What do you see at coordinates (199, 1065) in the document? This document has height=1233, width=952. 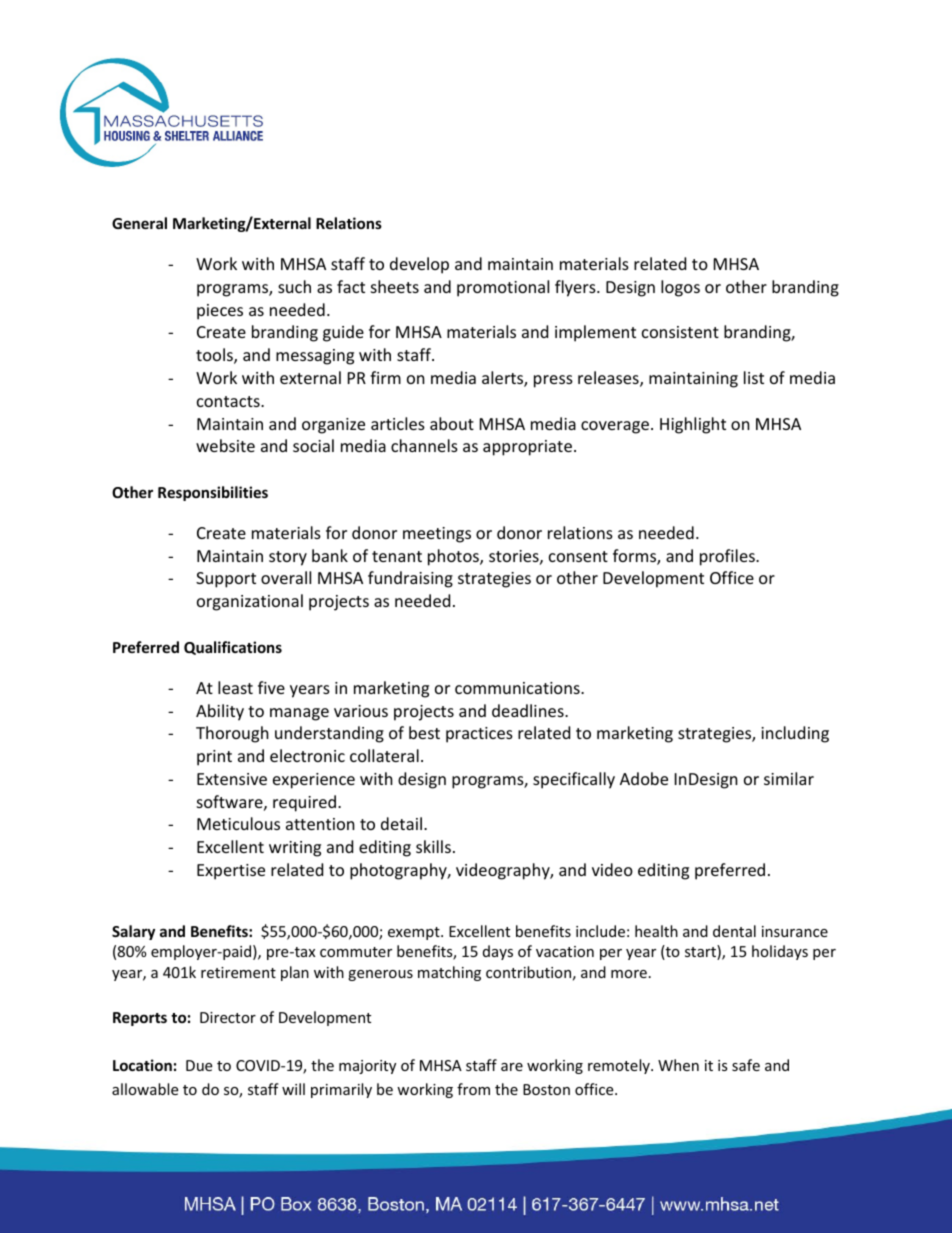 I see `Due` at bounding box center [199, 1065].
